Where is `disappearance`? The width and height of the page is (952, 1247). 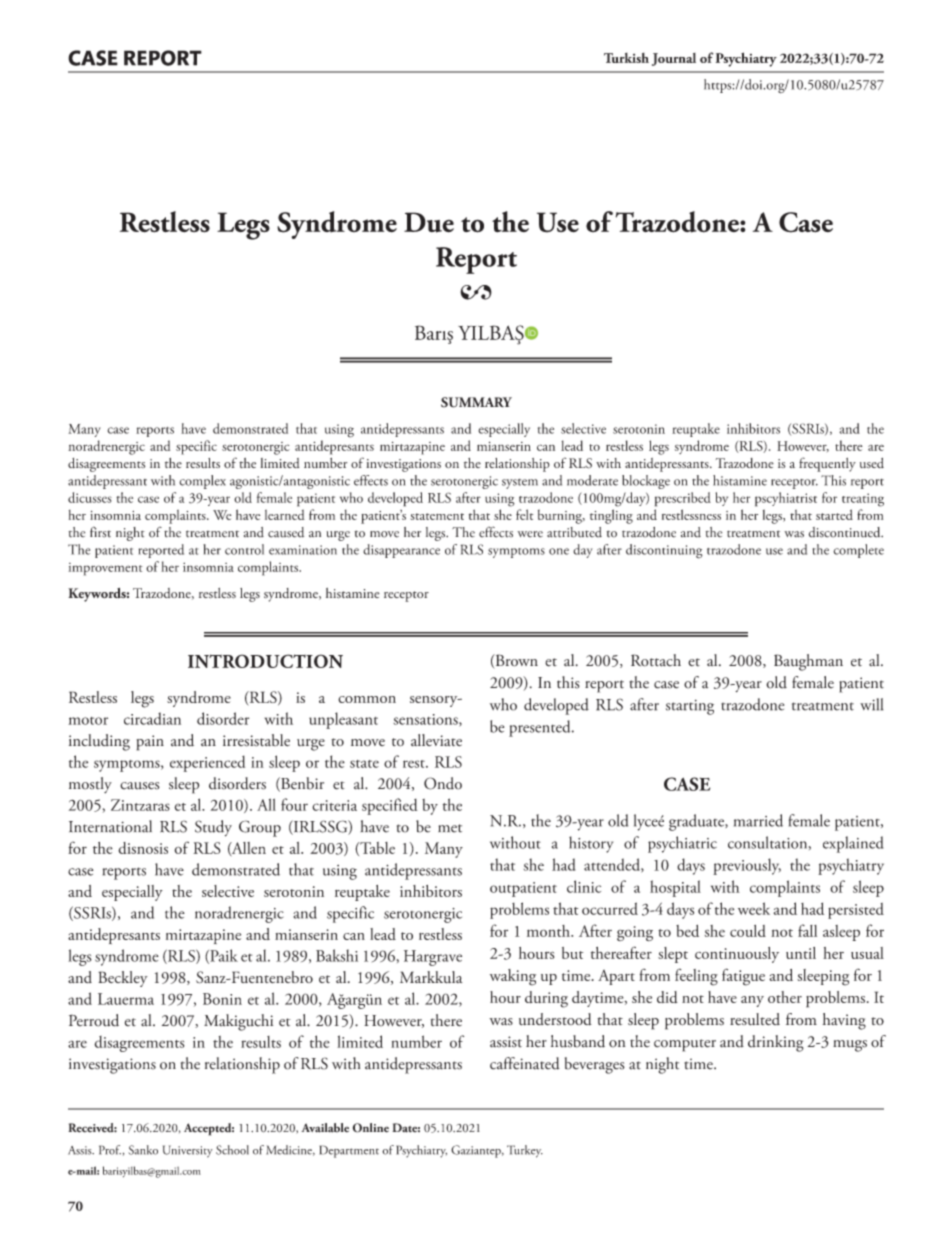 disappearance is located at coordinates (401, 551).
